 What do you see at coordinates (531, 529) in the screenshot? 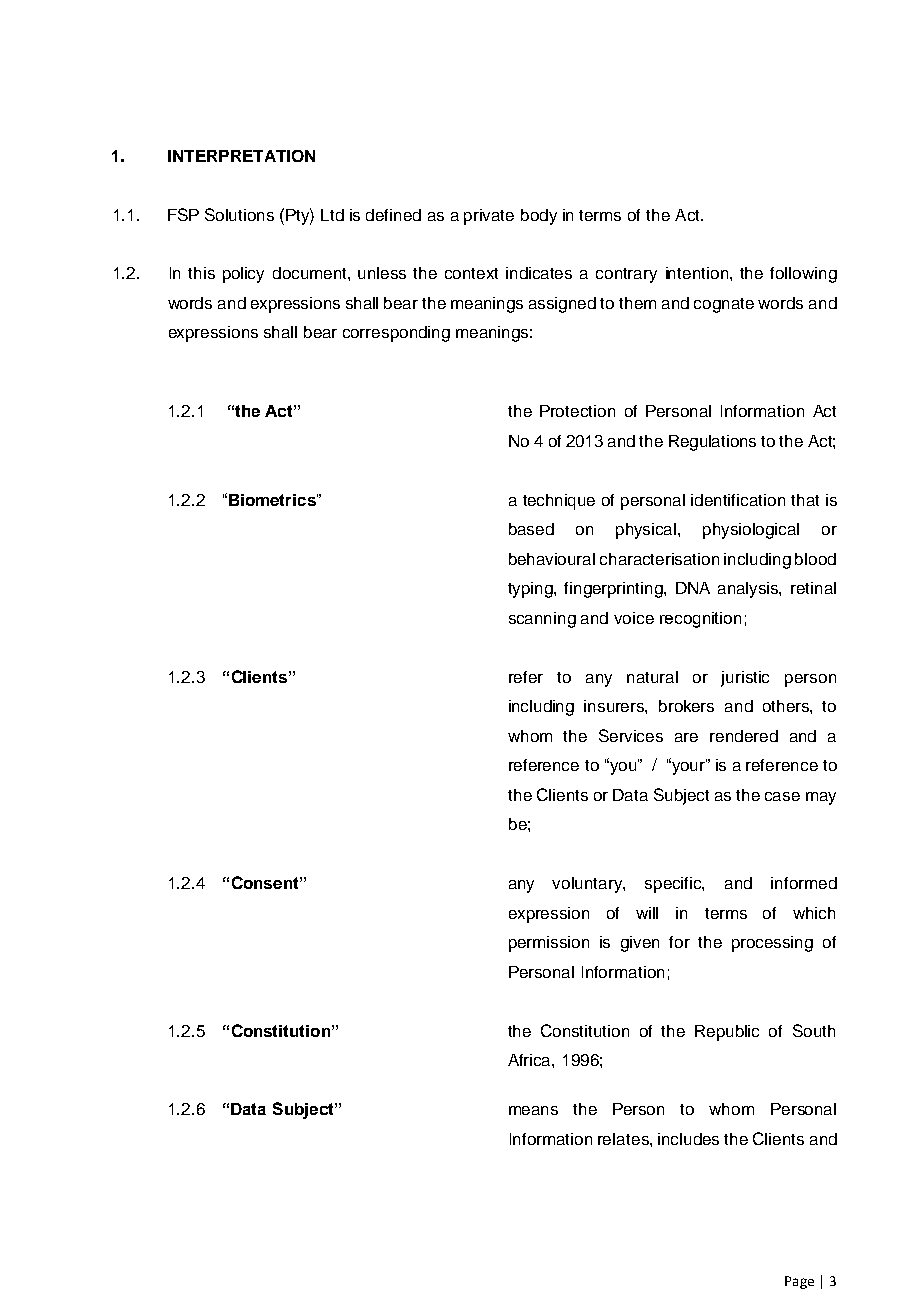
I see `based` at bounding box center [531, 529].
